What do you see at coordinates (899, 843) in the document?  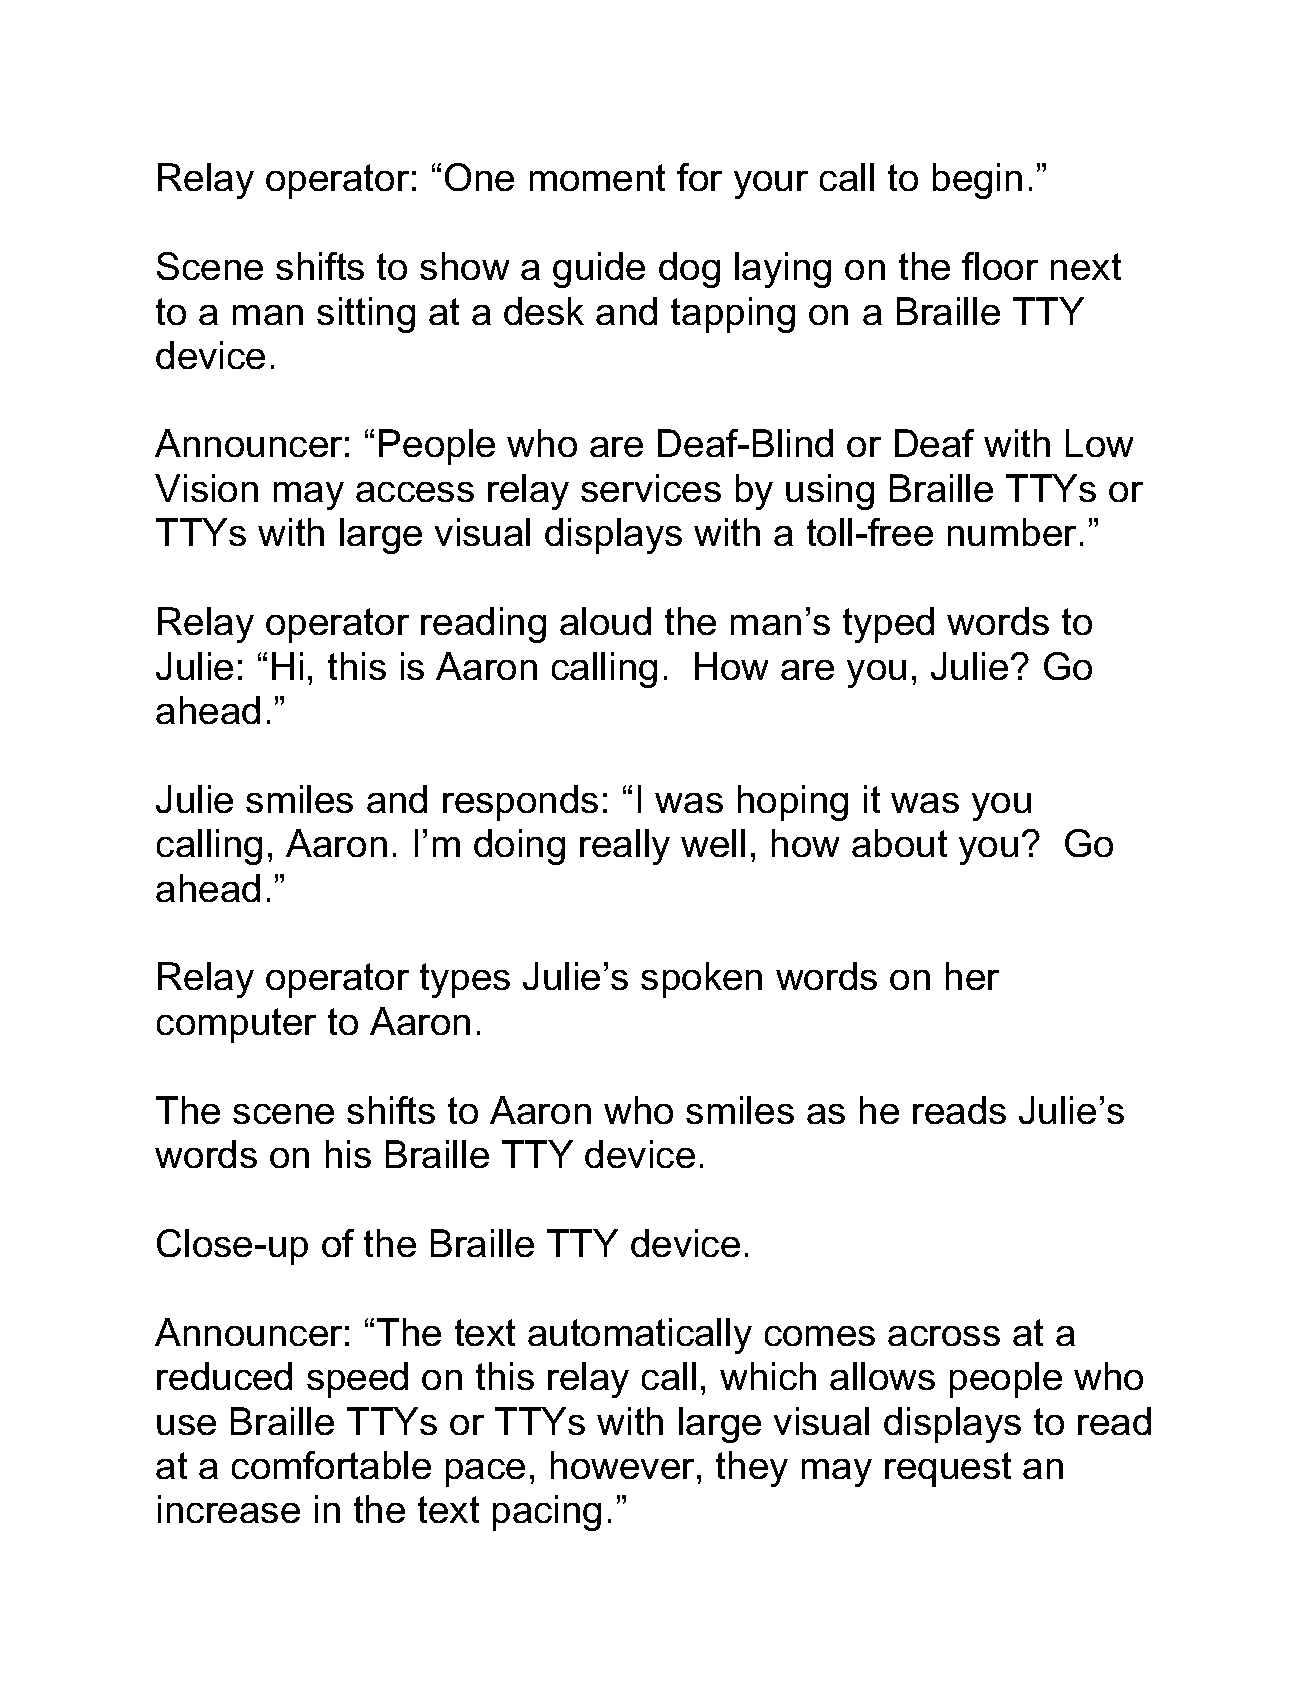 I see `about` at bounding box center [899, 843].
